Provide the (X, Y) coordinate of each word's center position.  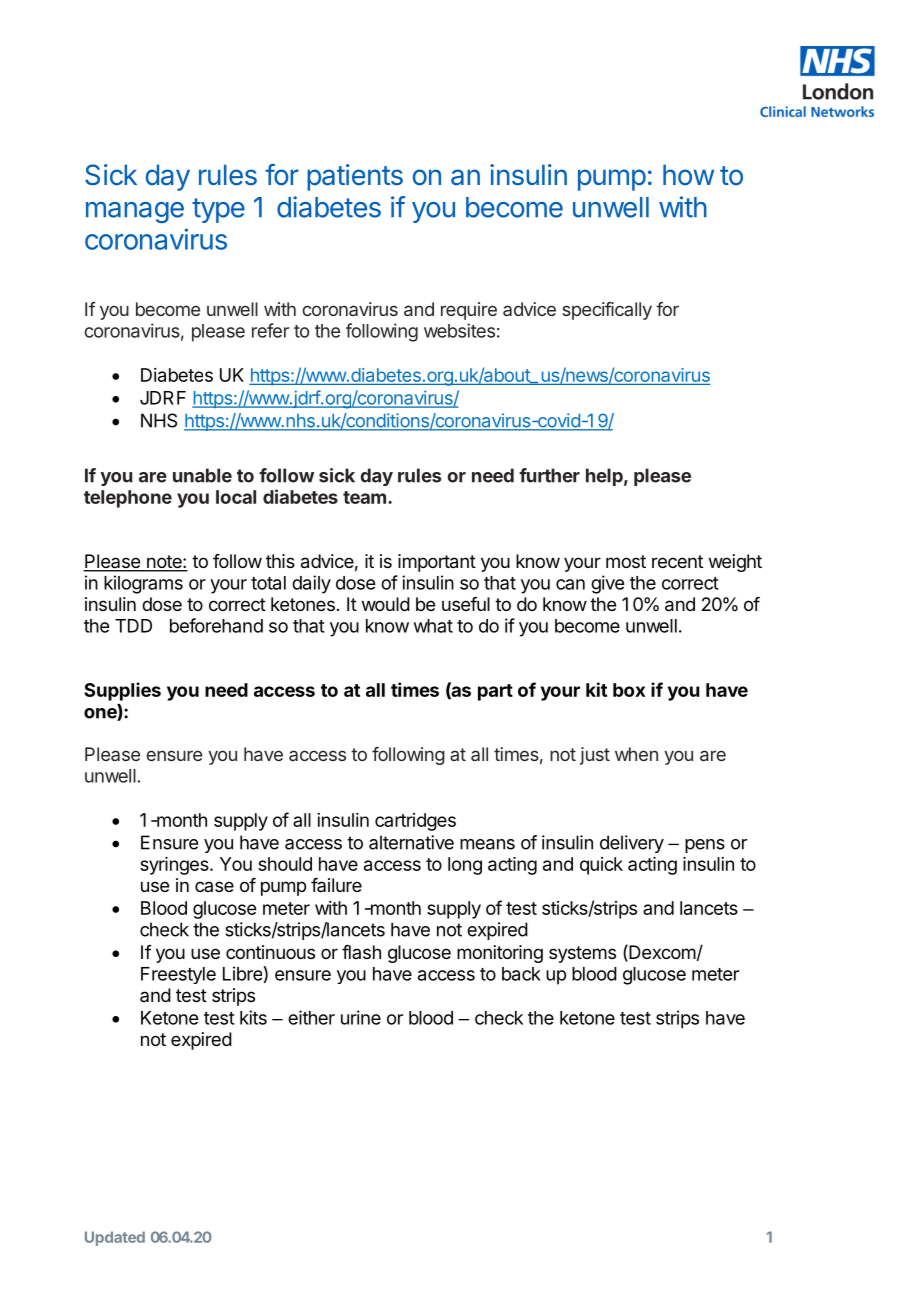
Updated (115, 1238)
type (218, 210)
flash (361, 952)
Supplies (122, 691)
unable (202, 475)
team (364, 497)
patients (355, 177)
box (629, 690)
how (688, 174)
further (549, 475)
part (495, 692)
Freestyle (178, 975)
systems (582, 954)
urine (361, 1017)
